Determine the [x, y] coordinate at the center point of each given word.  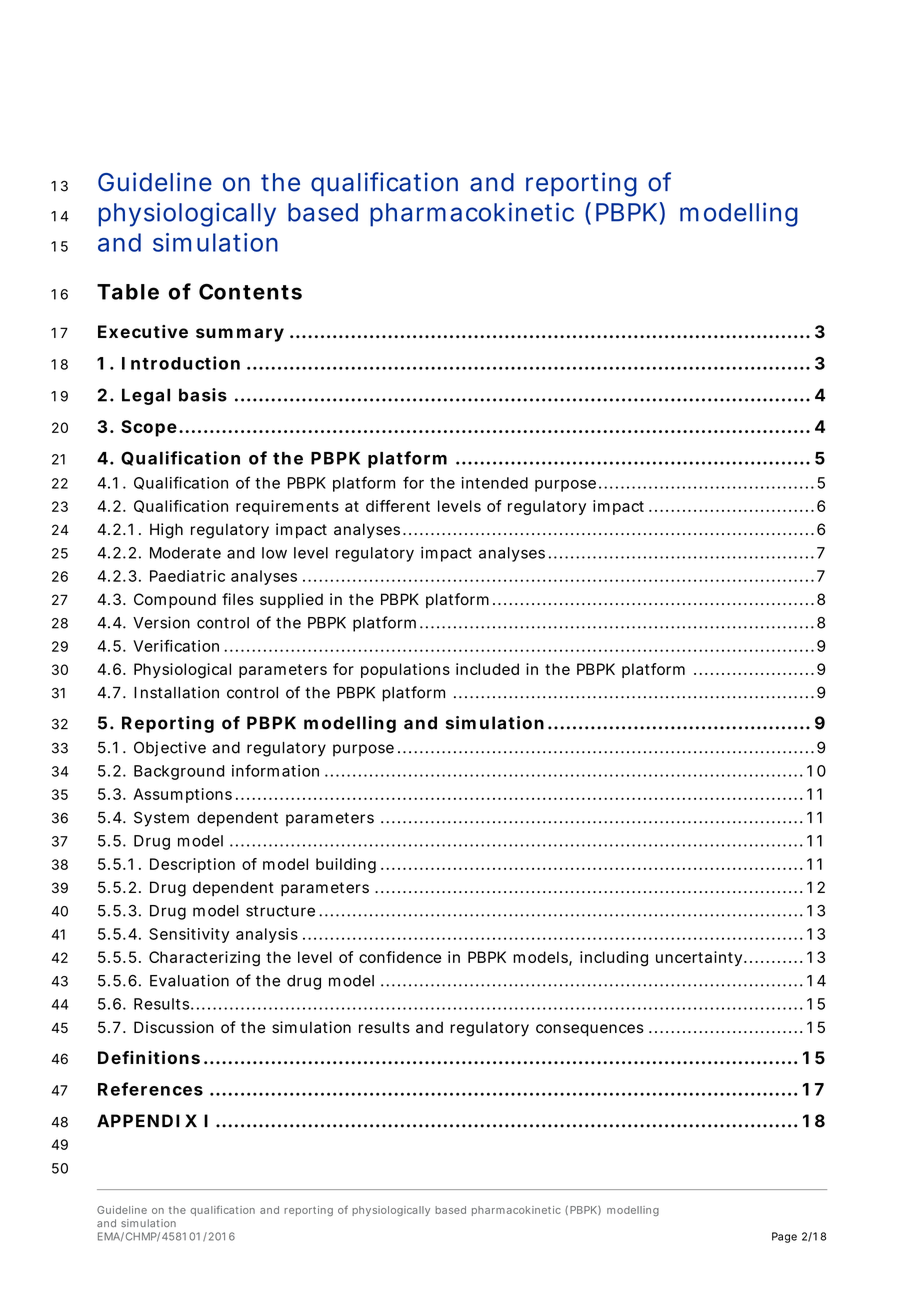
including [614, 959]
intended [494, 483]
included [487, 669]
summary [240, 335]
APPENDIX [147, 1120]
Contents [250, 292]
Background [179, 772]
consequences [590, 1030]
